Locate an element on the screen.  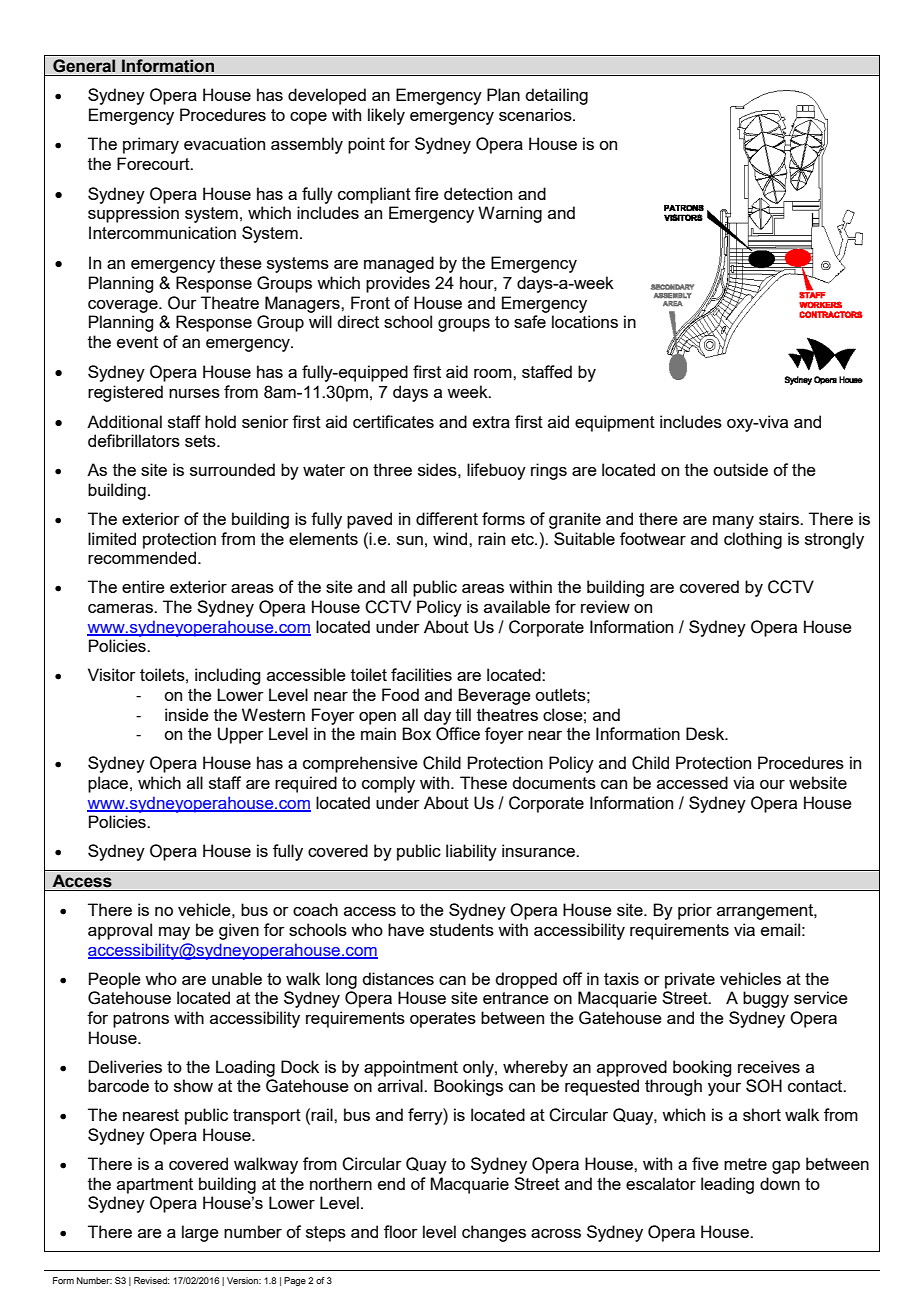
nurses is located at coordinates (194, 393).
